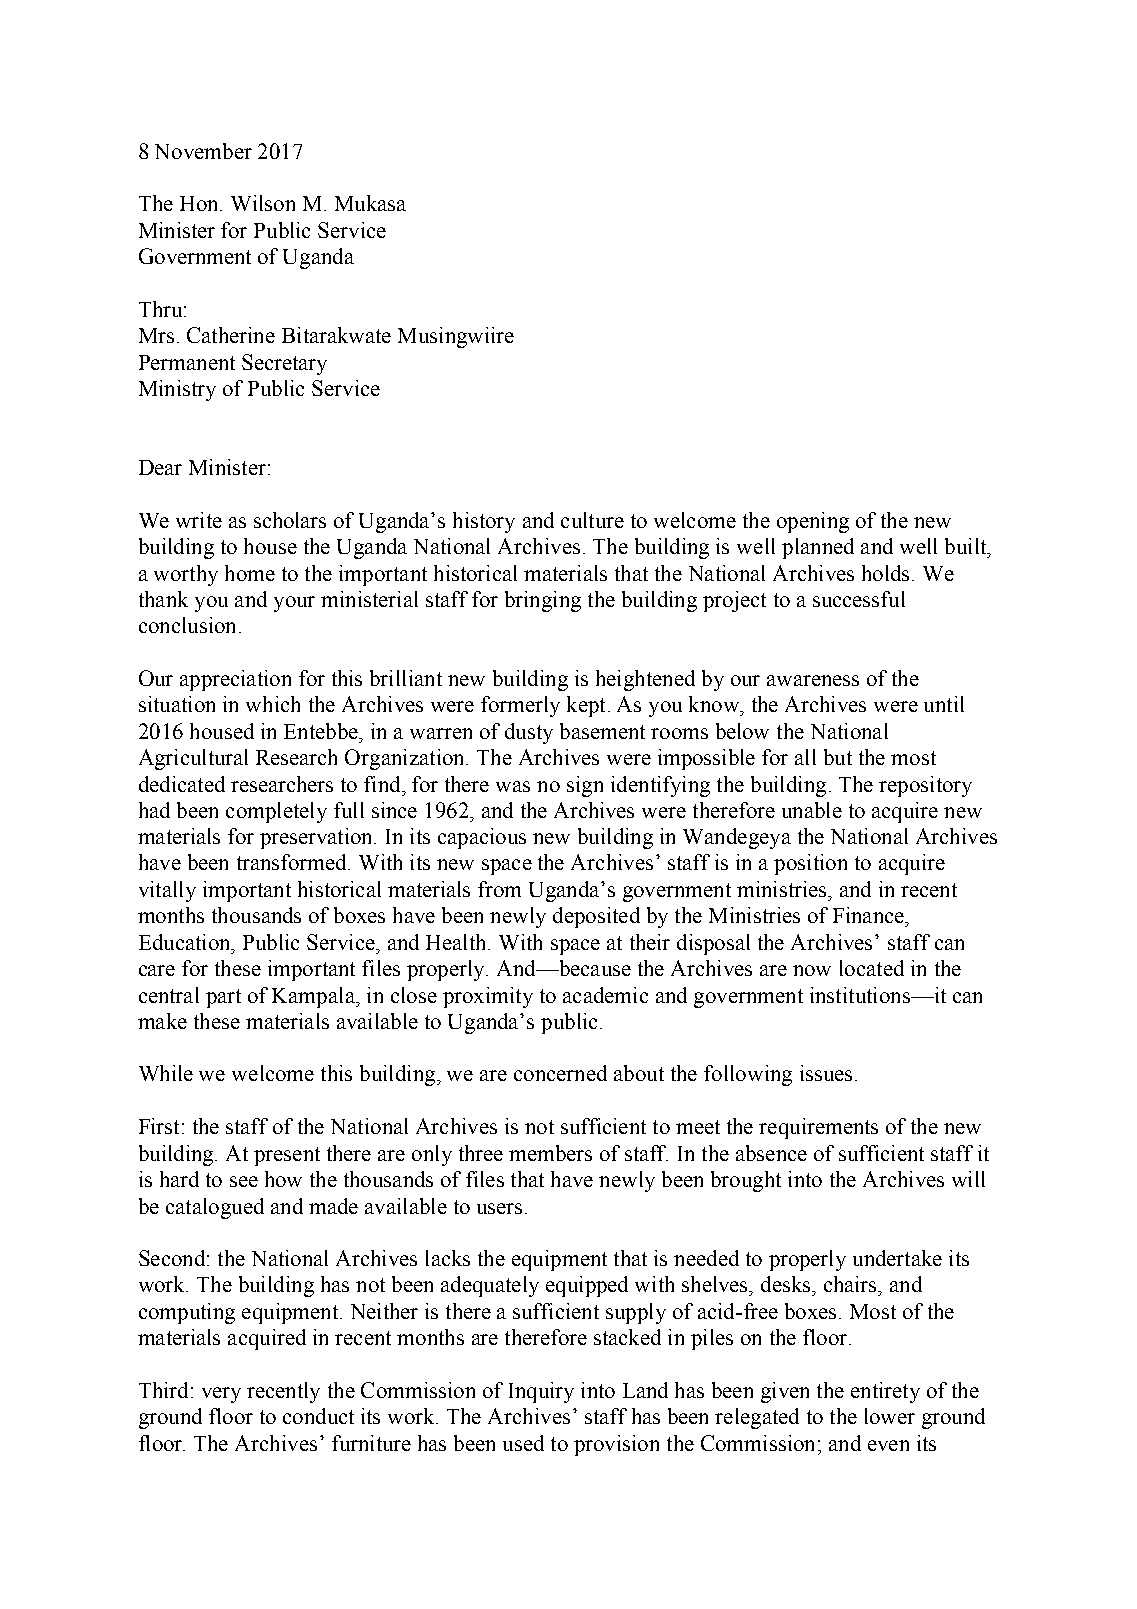 Image resolution: width=1137 pixels, height=1609 pixels. Describe the element at coordinates (585, 786) in the screenshot. I see `sign` at that location.
